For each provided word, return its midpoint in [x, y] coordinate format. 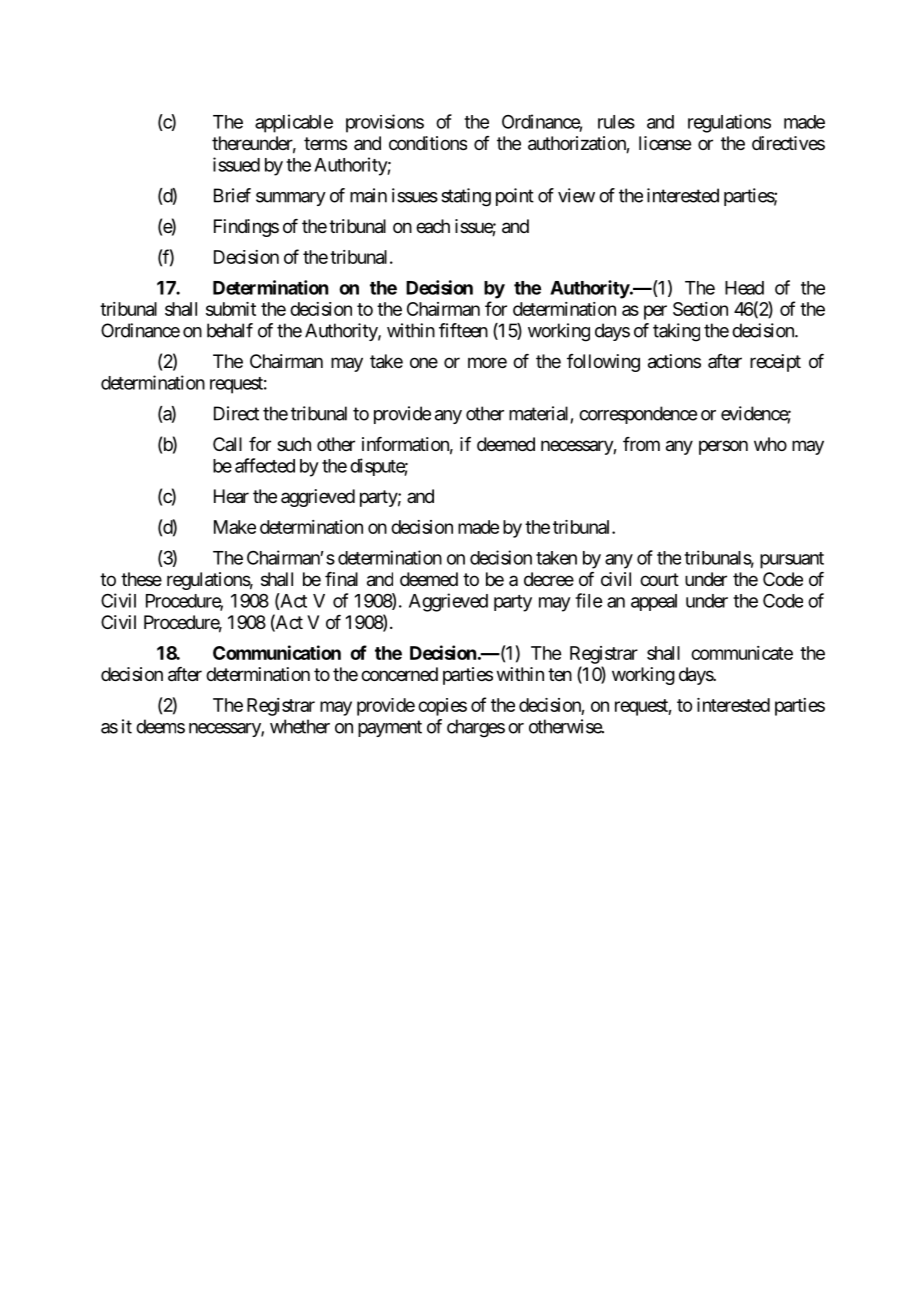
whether [300, 726]
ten [560, 674]
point [515, 197]
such [294, 444]
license [665, 143]
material [538, 413]
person [723, 447]
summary [291, 199]
